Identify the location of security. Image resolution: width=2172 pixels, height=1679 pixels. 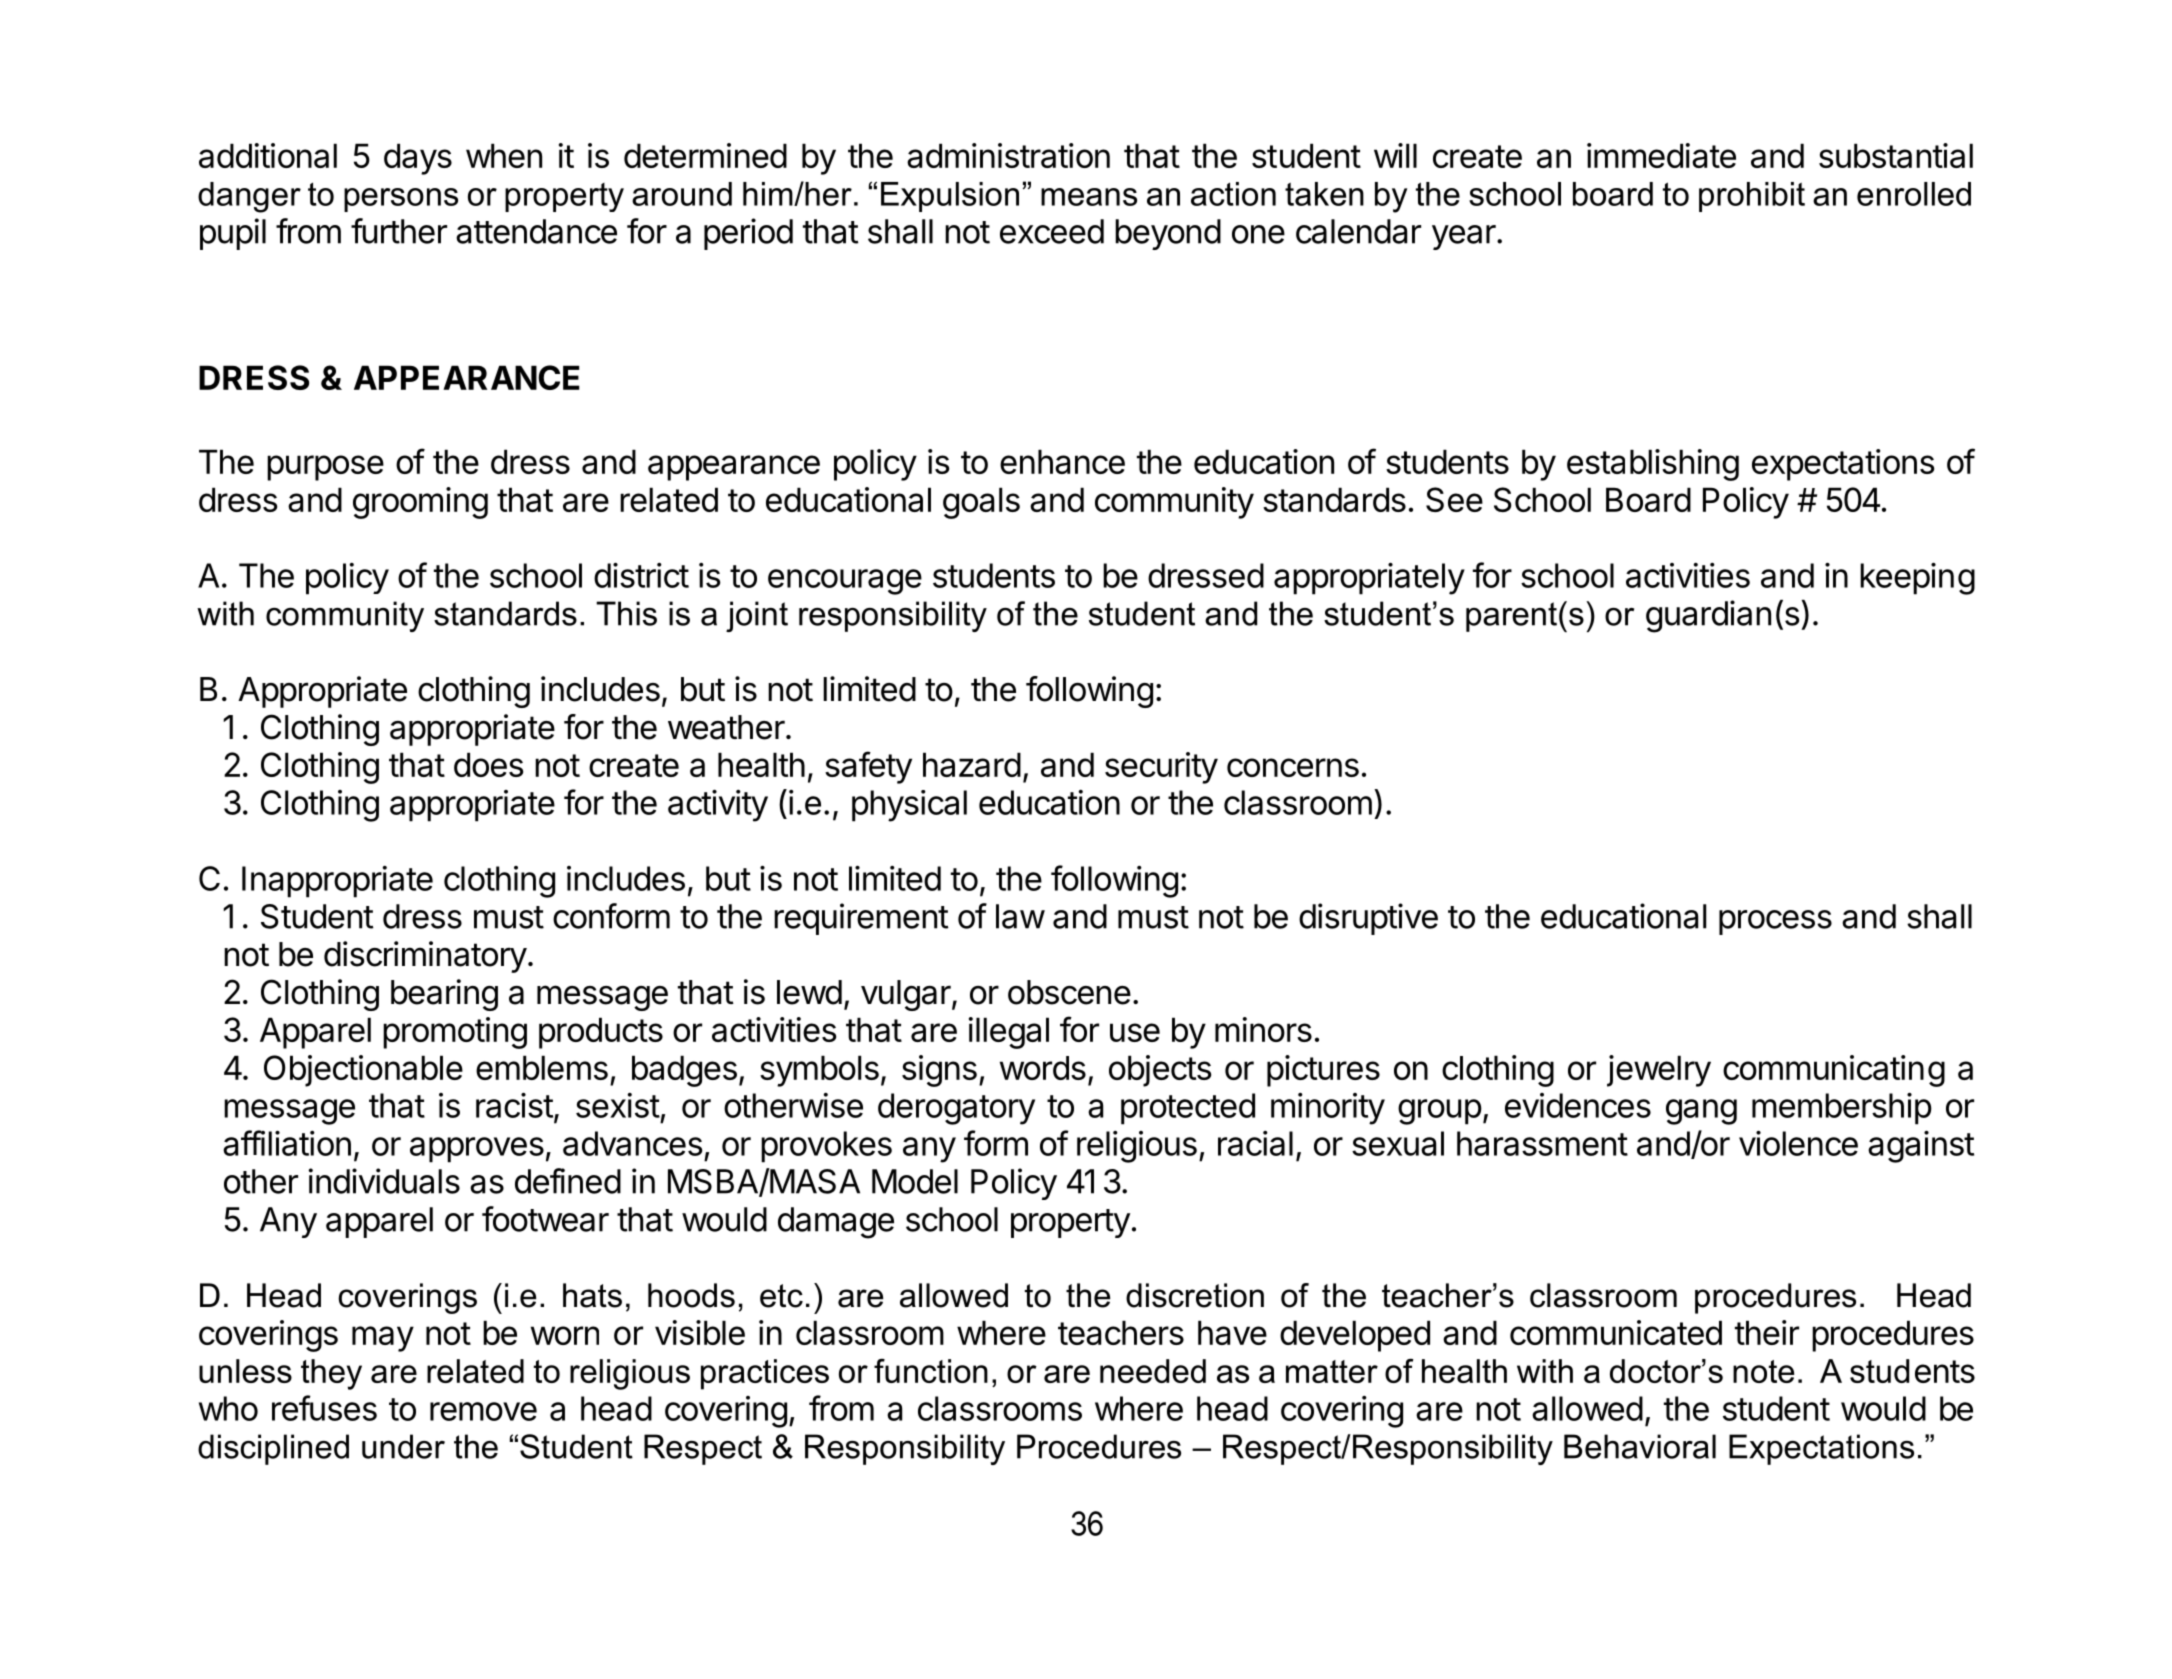
(1161, 768).
